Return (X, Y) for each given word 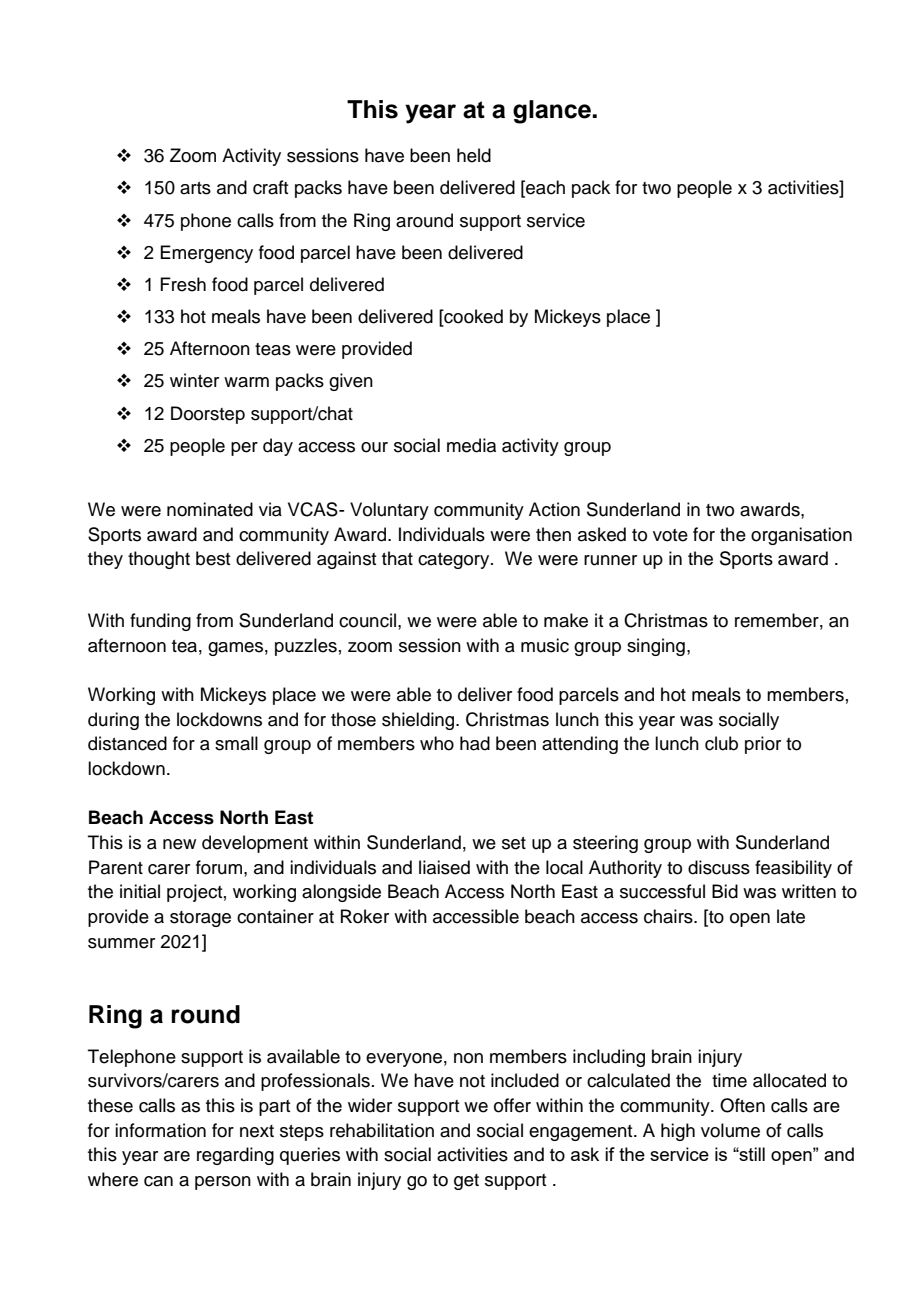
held (474, 155)
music (545, 645)
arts (195, 188)
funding (160, 622)
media (471, 445)
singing (656, 647)
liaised (444, 867)
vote (670, 535)
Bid (725, 891)
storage (200, 919)
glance (553, 112)
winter (194, 380)
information (160, 1130)
